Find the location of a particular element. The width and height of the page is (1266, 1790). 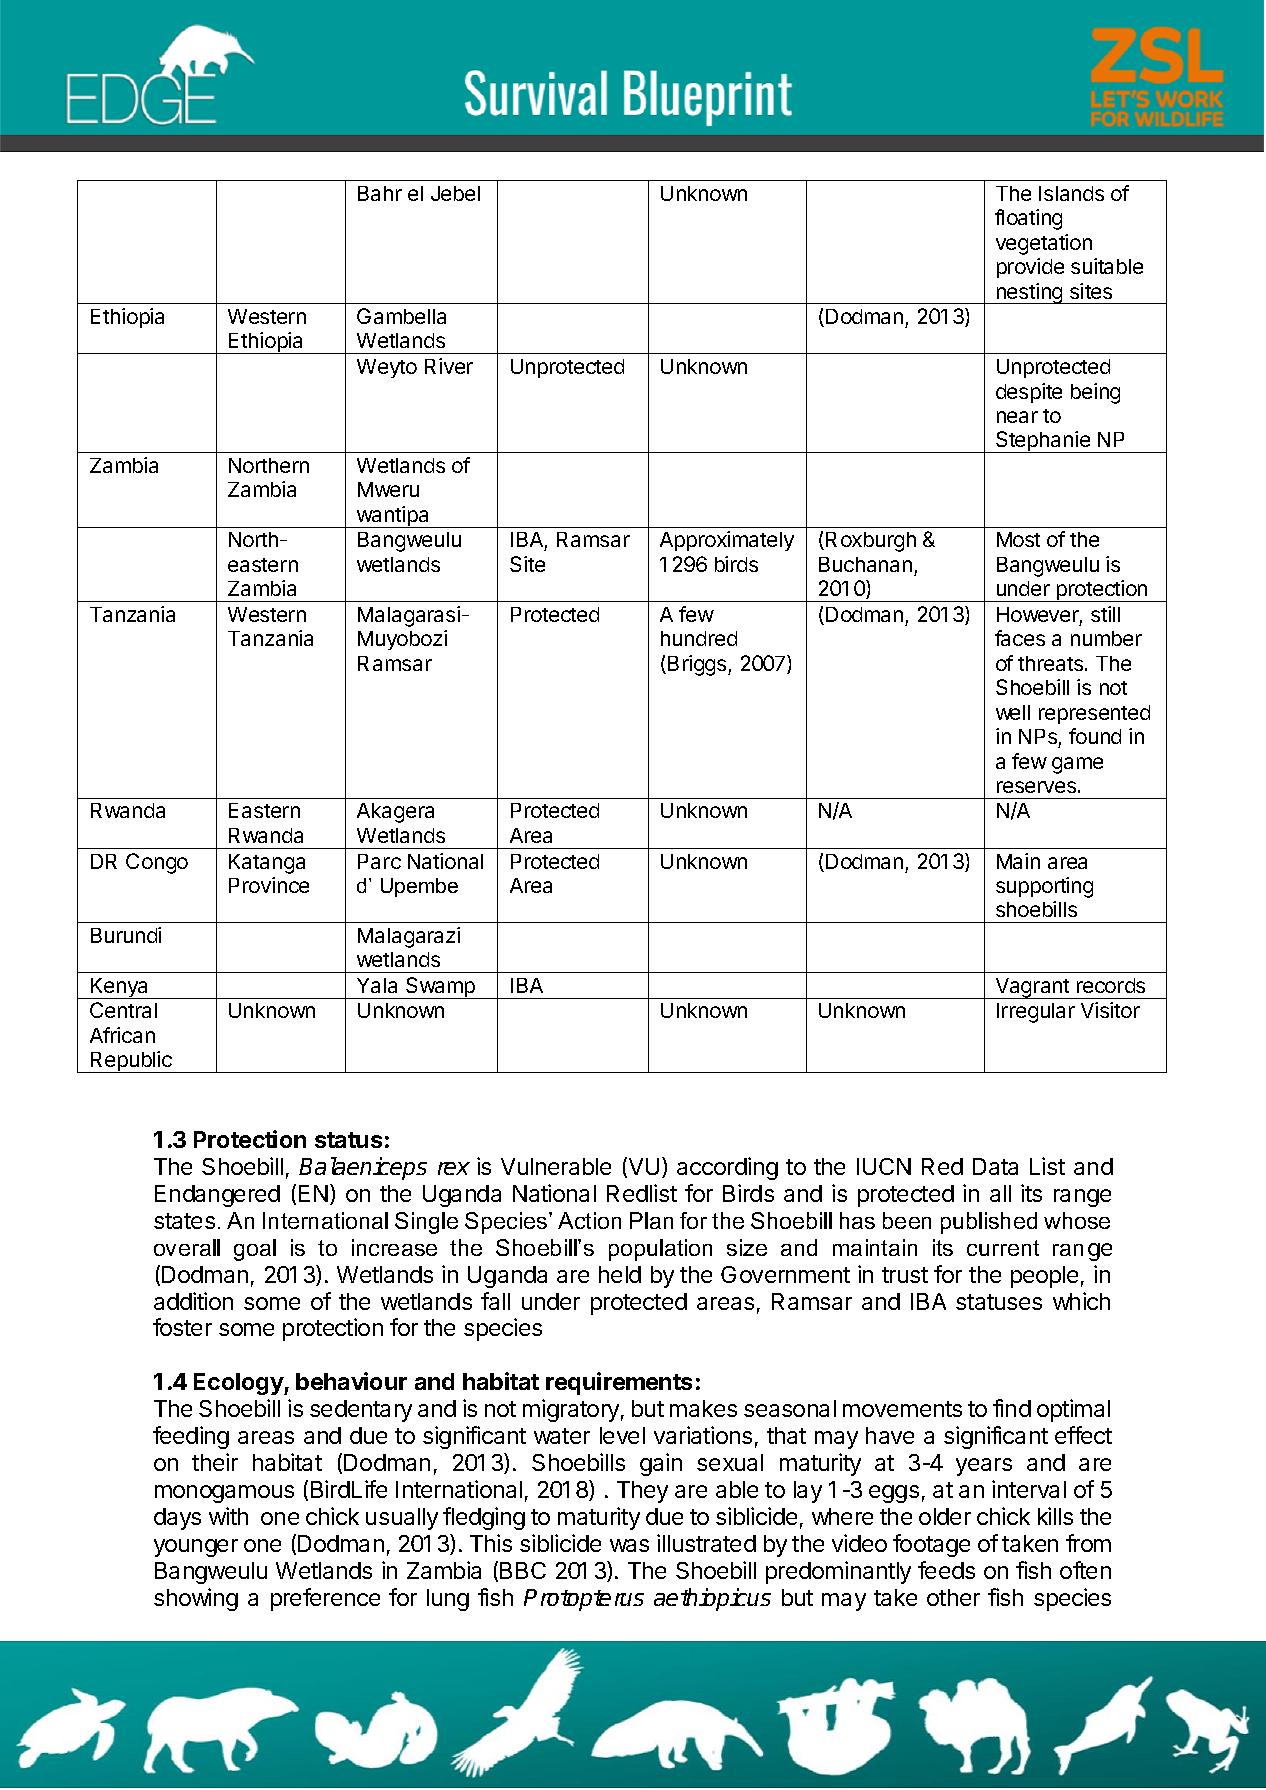

floating is located at coordinates (1028, 219).
